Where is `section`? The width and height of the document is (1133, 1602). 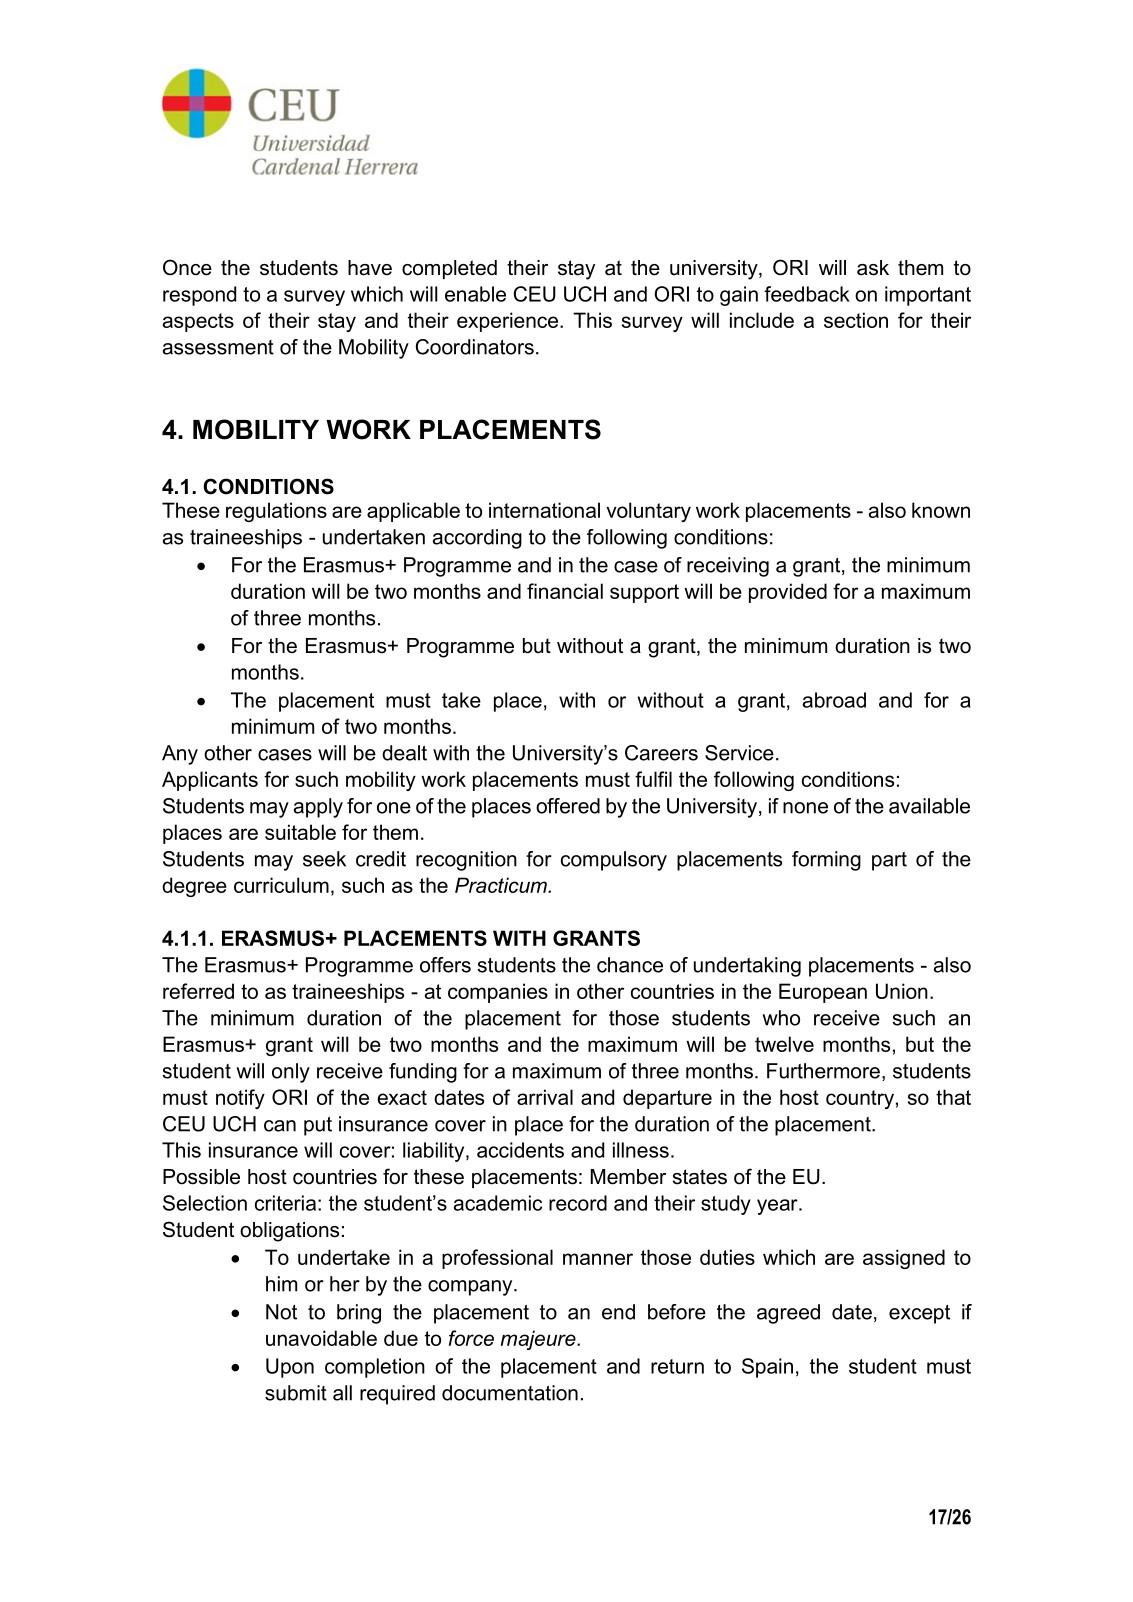
section is located at coordinates (856, 320).
